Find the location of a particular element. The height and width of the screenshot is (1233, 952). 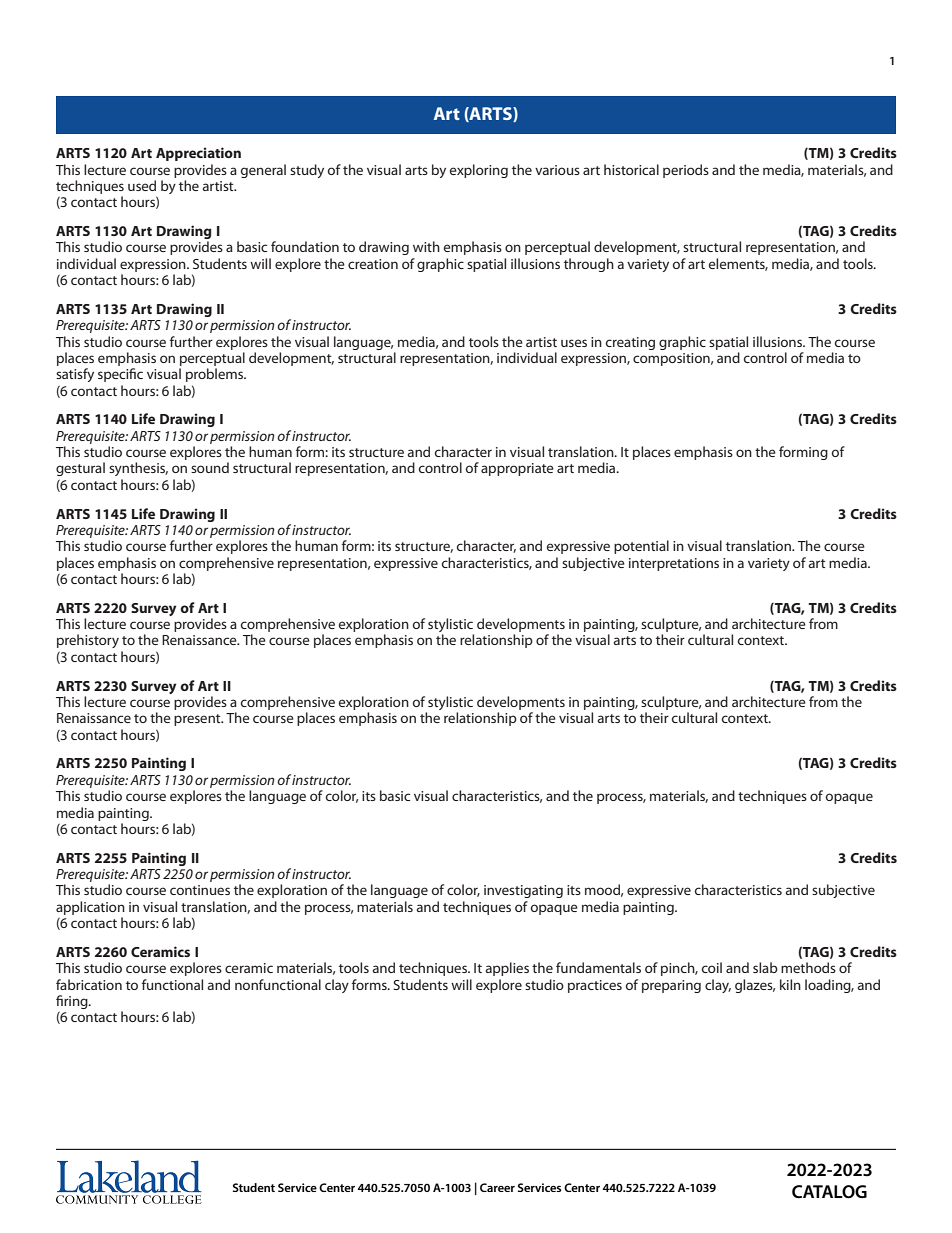

used is located at coordinates (142, 185).
